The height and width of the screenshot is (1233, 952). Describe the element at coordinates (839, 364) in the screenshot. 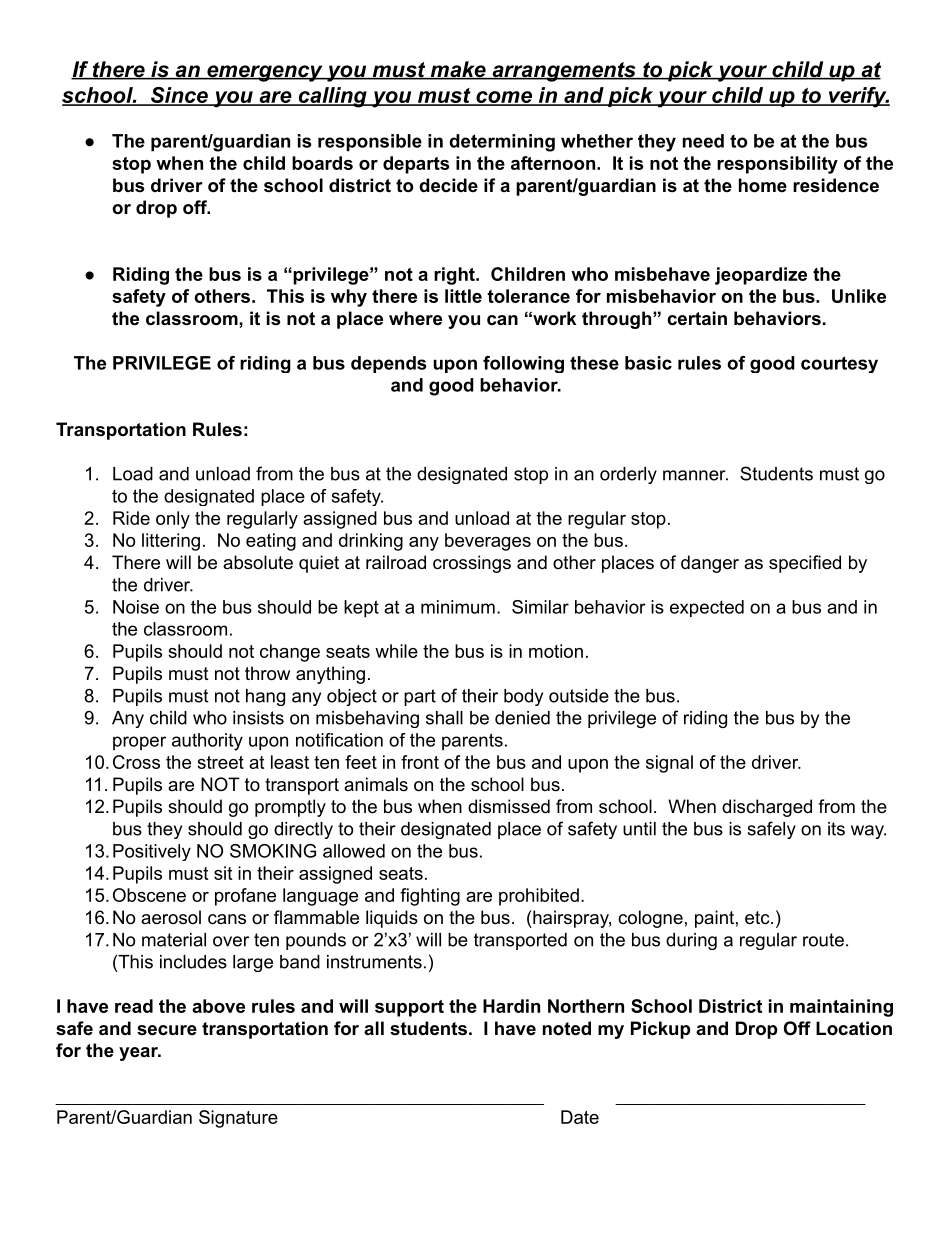

I see `courtesy` at that location.
